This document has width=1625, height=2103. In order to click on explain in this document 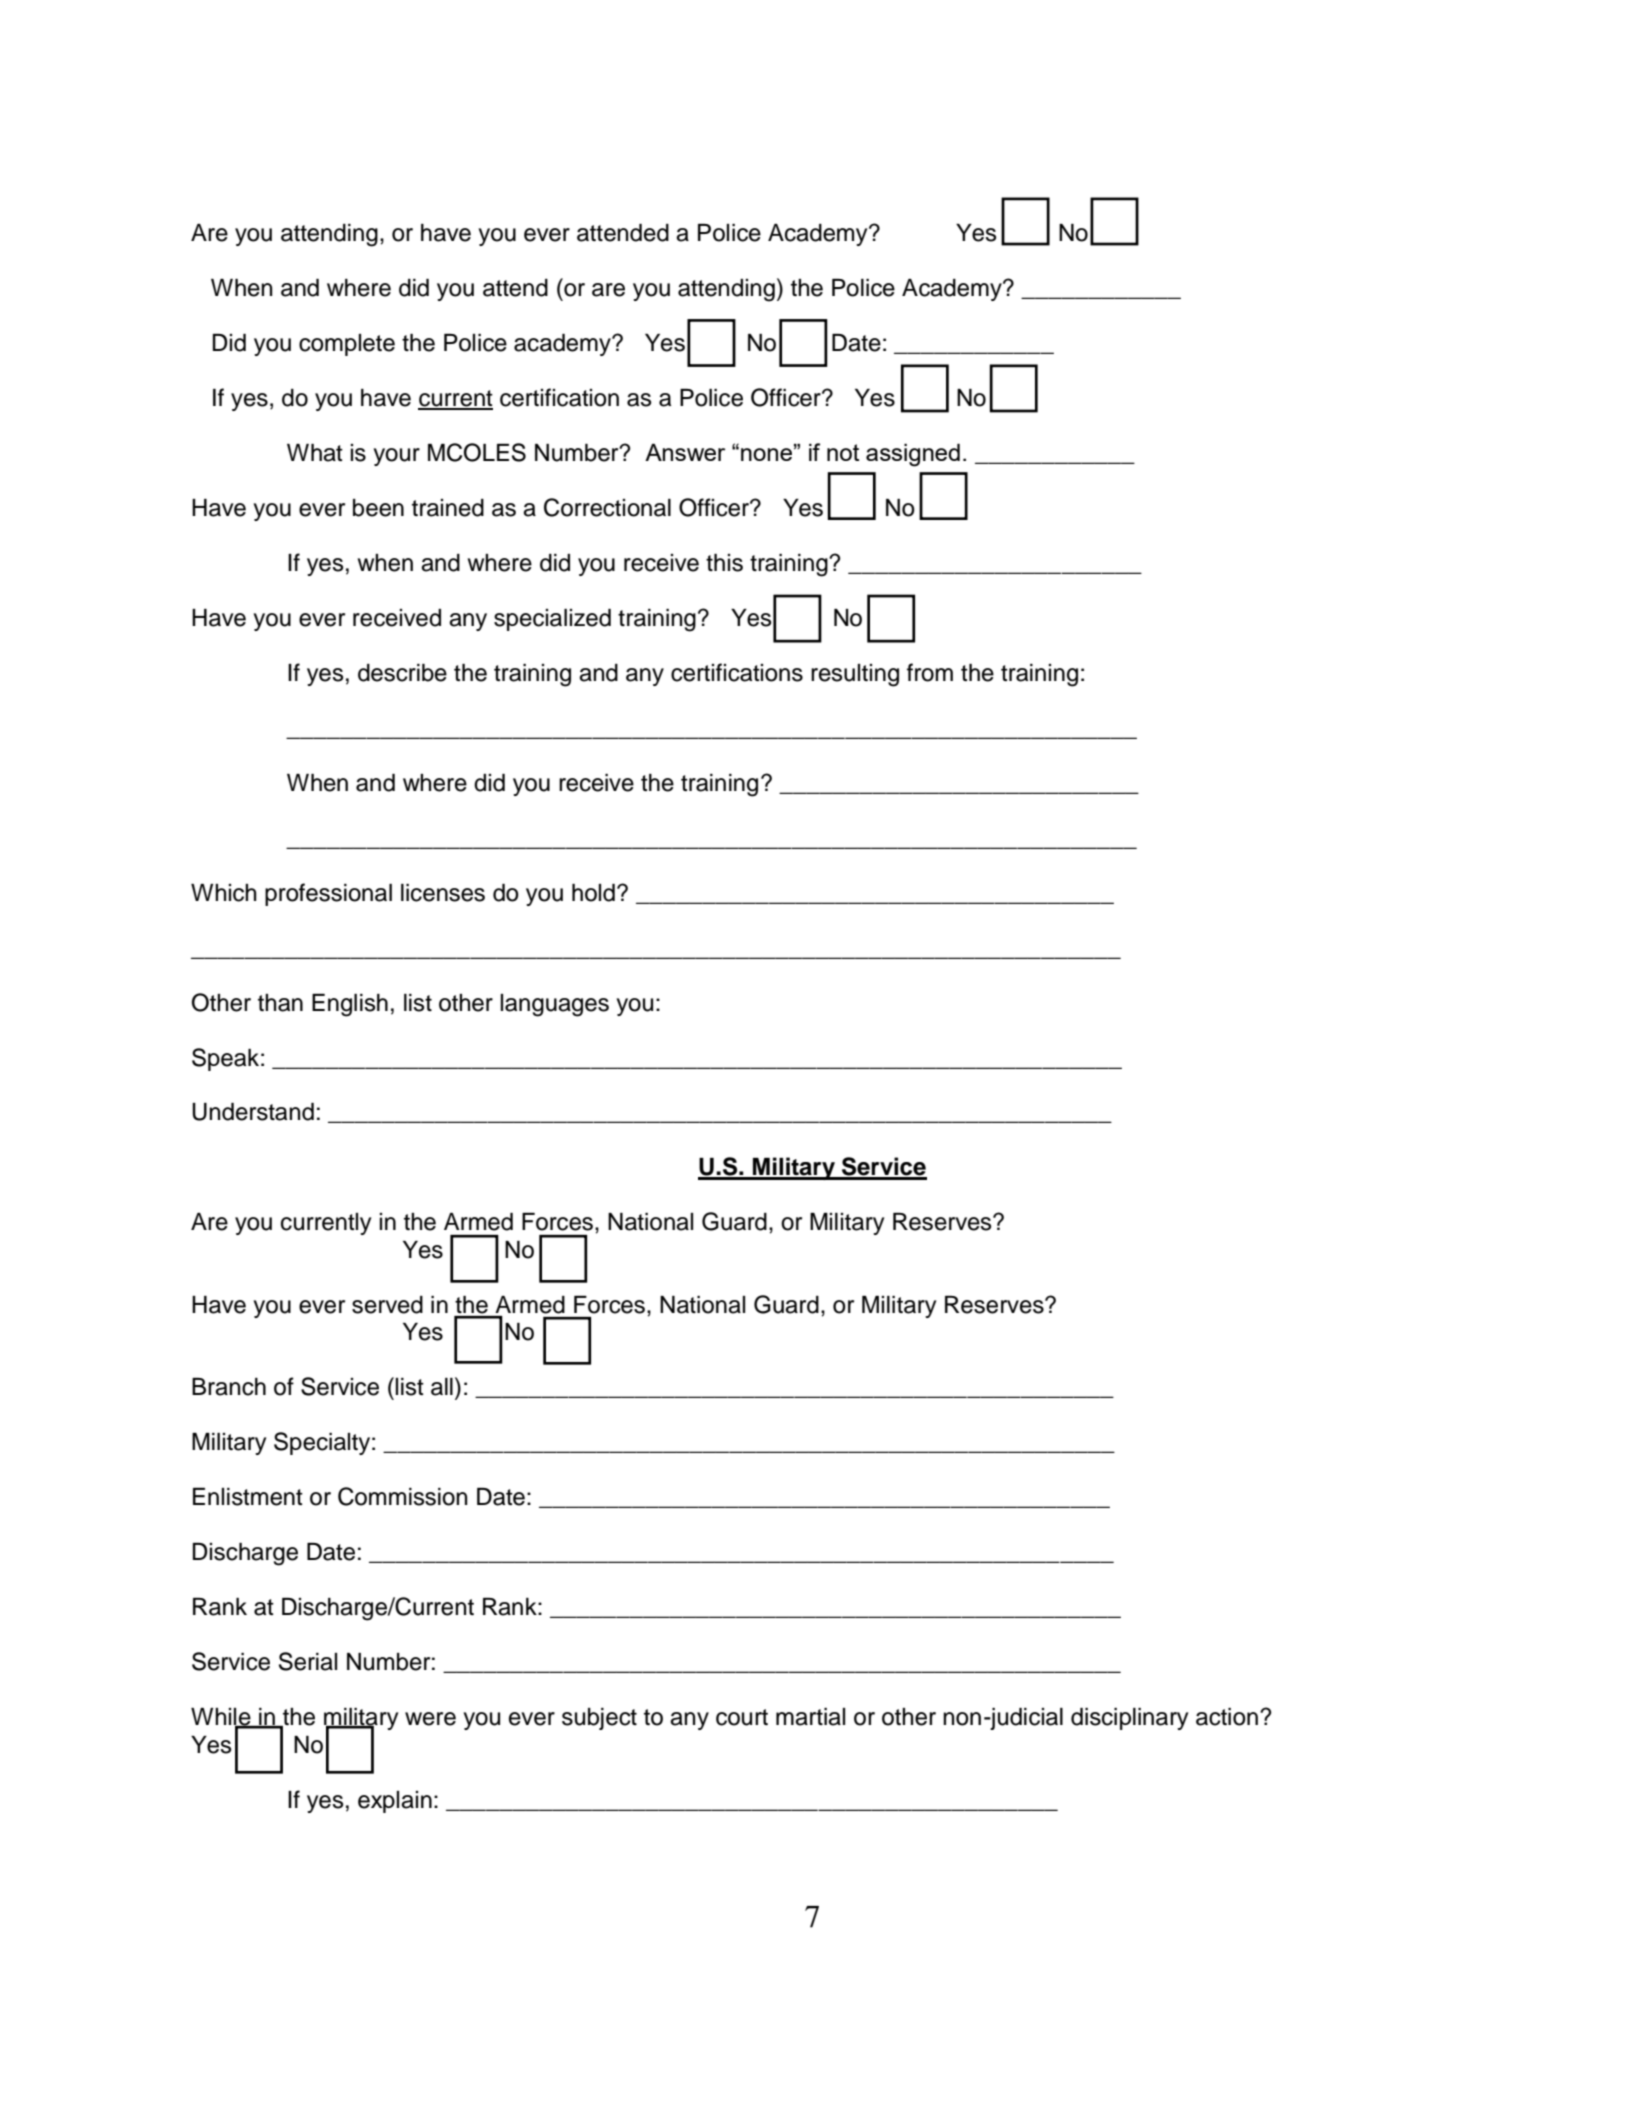, I will do `click(395, 1802)`.
